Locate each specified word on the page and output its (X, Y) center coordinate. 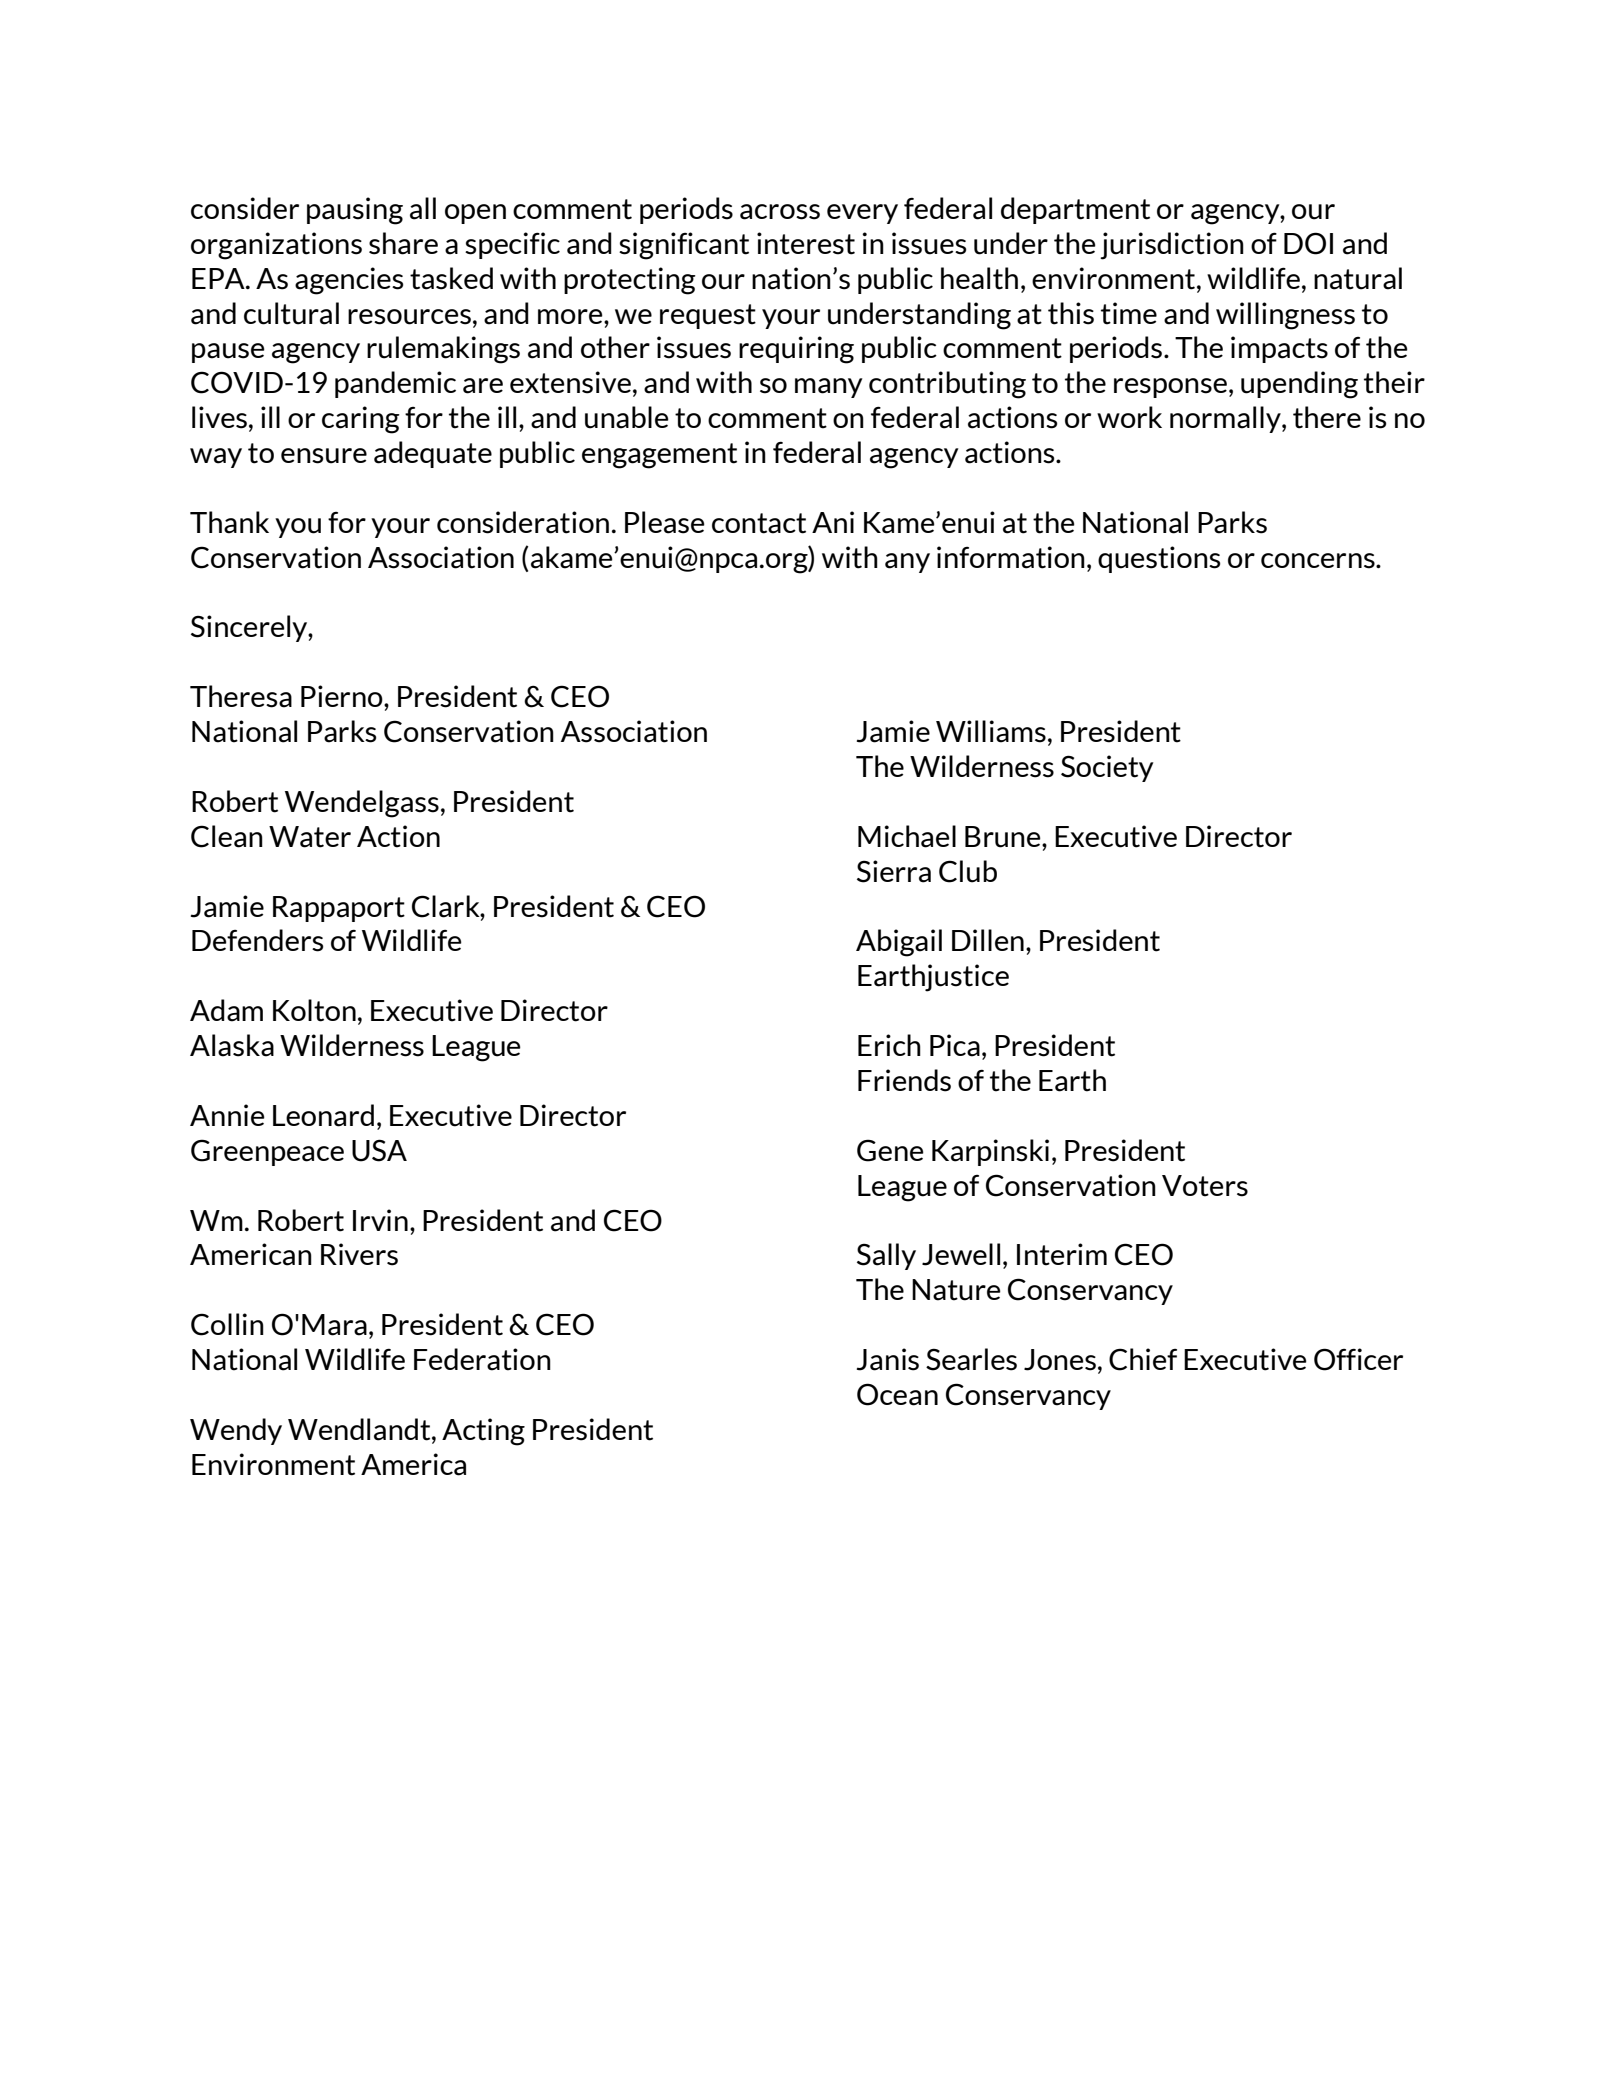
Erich (889, 1045)
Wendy (236, 1431)
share (403, 243)
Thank (229, 522)
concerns (1319, 561)
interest (806, 243)
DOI (1308, 243)
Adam (226, 1010)
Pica (955, 1045)
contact (759, 523)
